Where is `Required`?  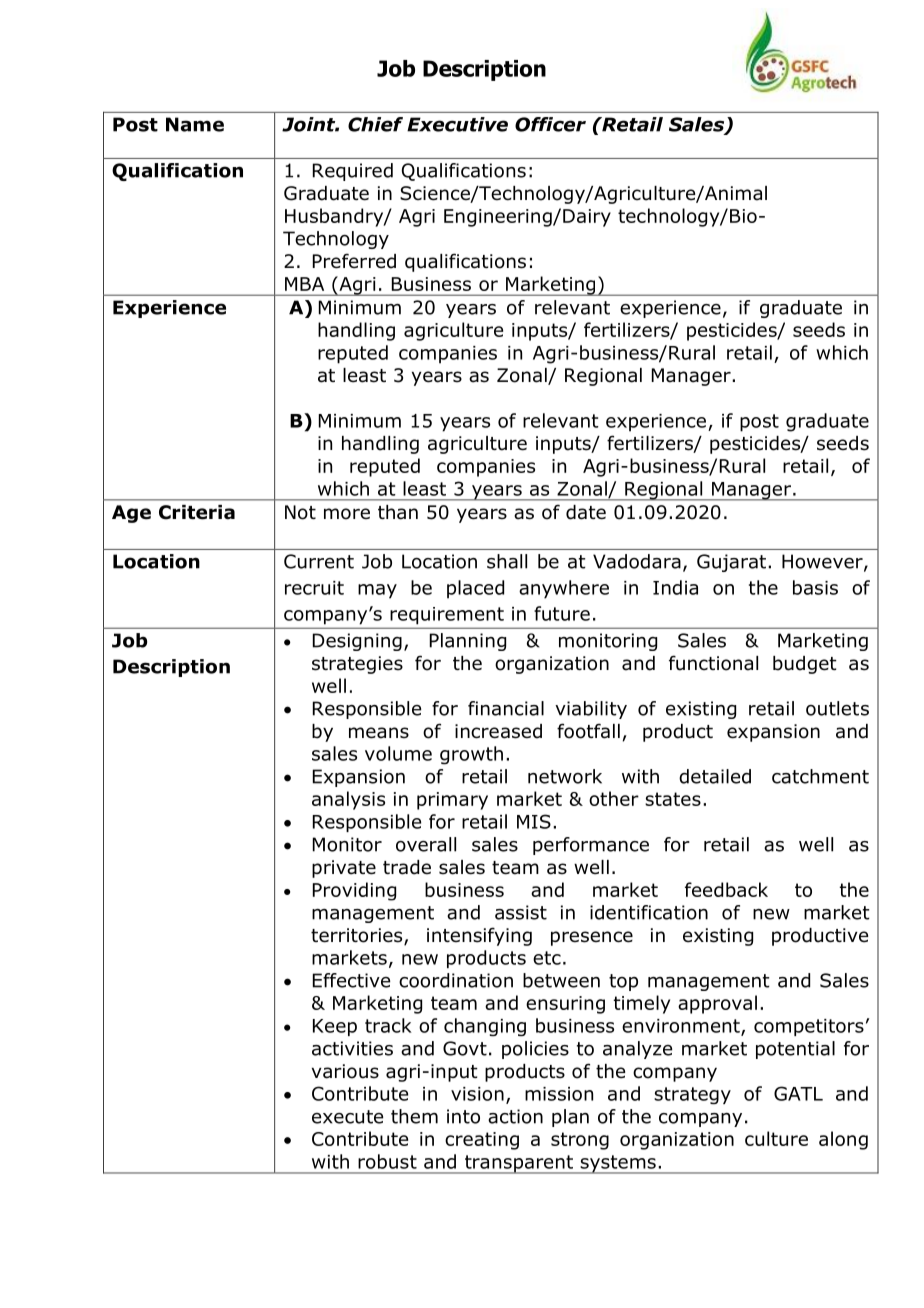 Required is located at coordinates (353, 172).
